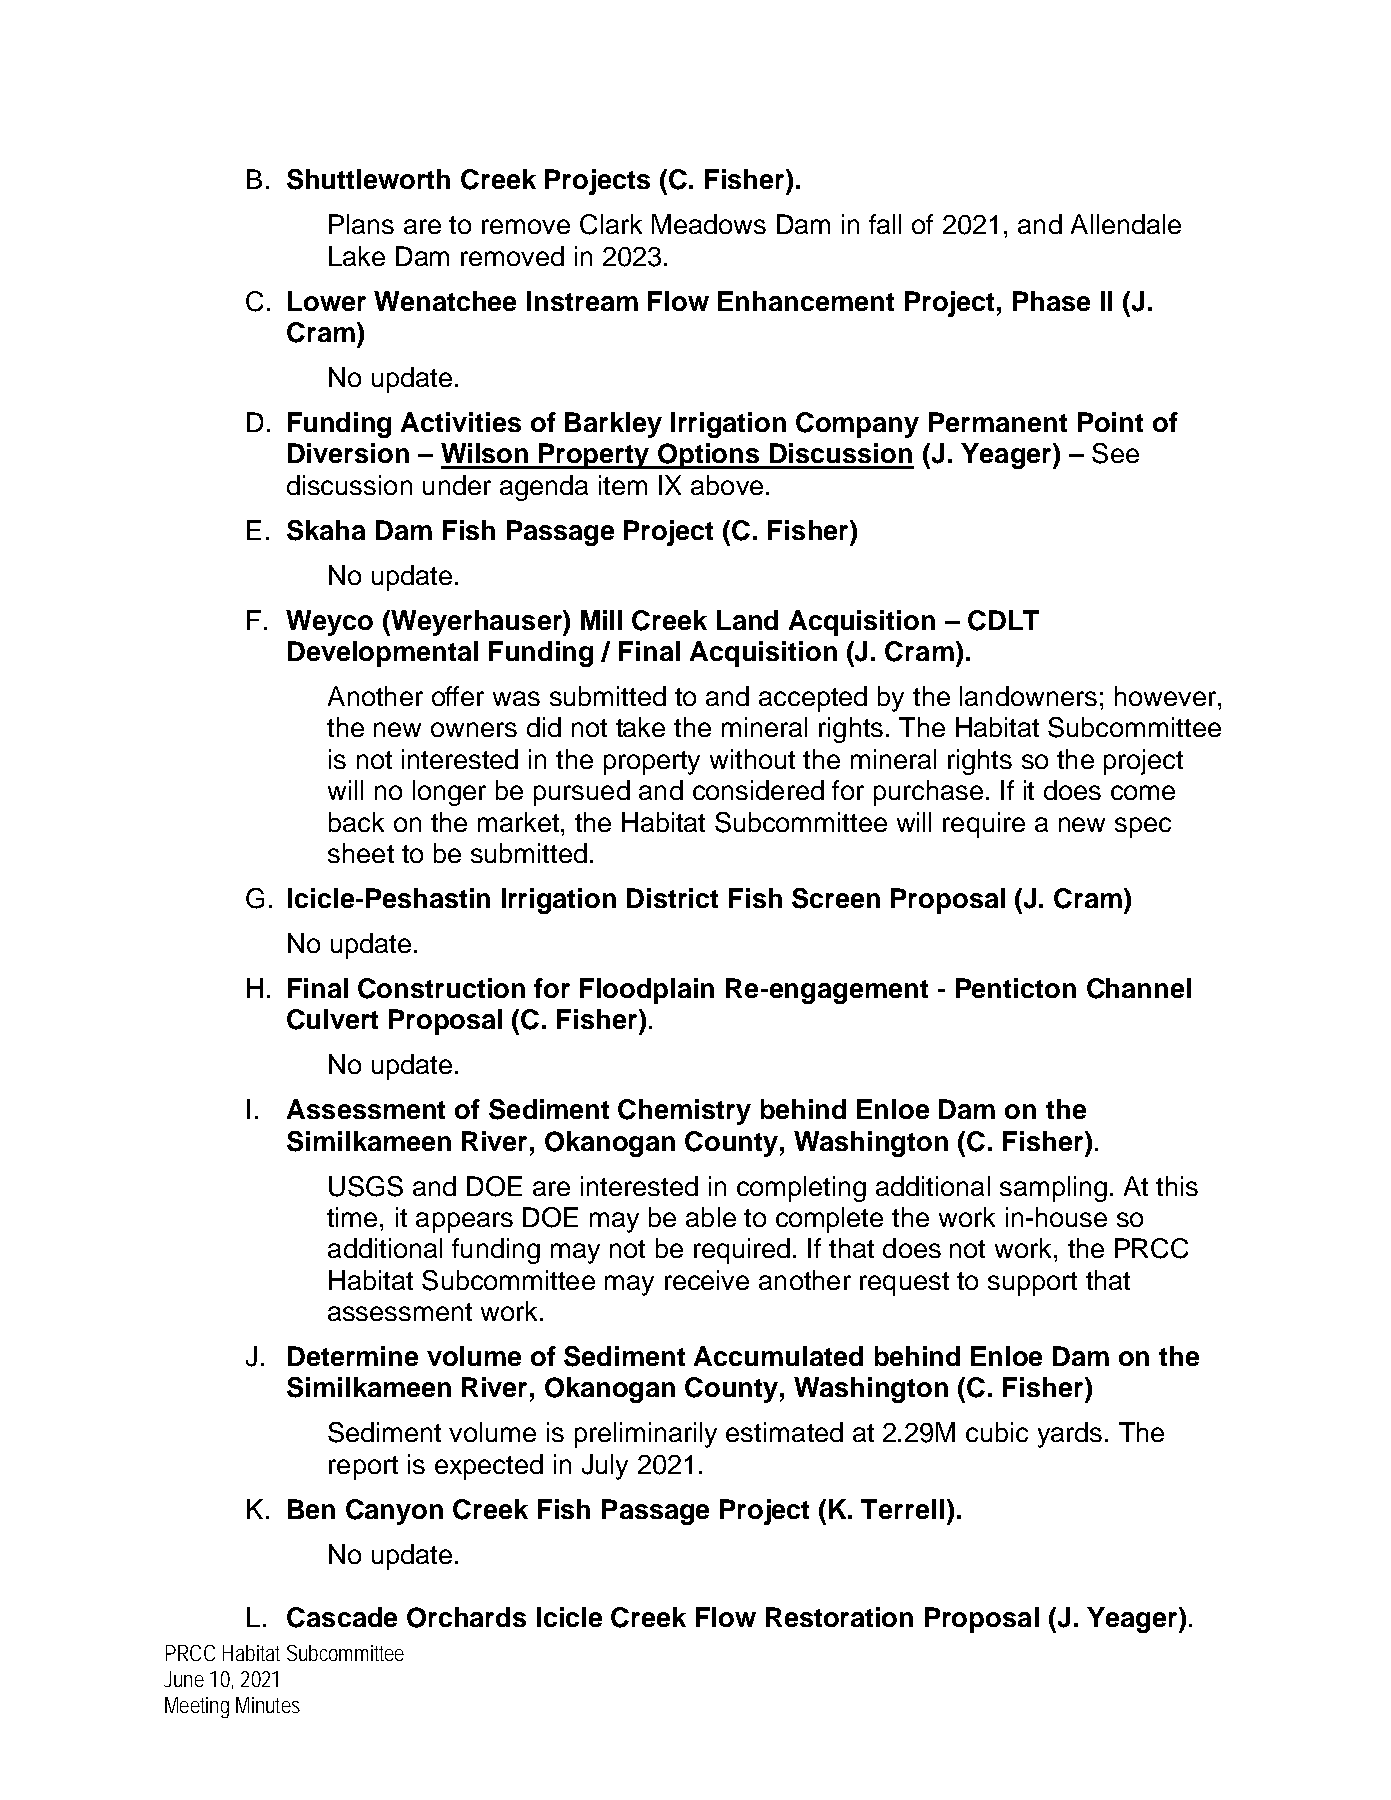 The width and height of the page is (1391, 1800). I want to click on sheet, so click(361, 853).
